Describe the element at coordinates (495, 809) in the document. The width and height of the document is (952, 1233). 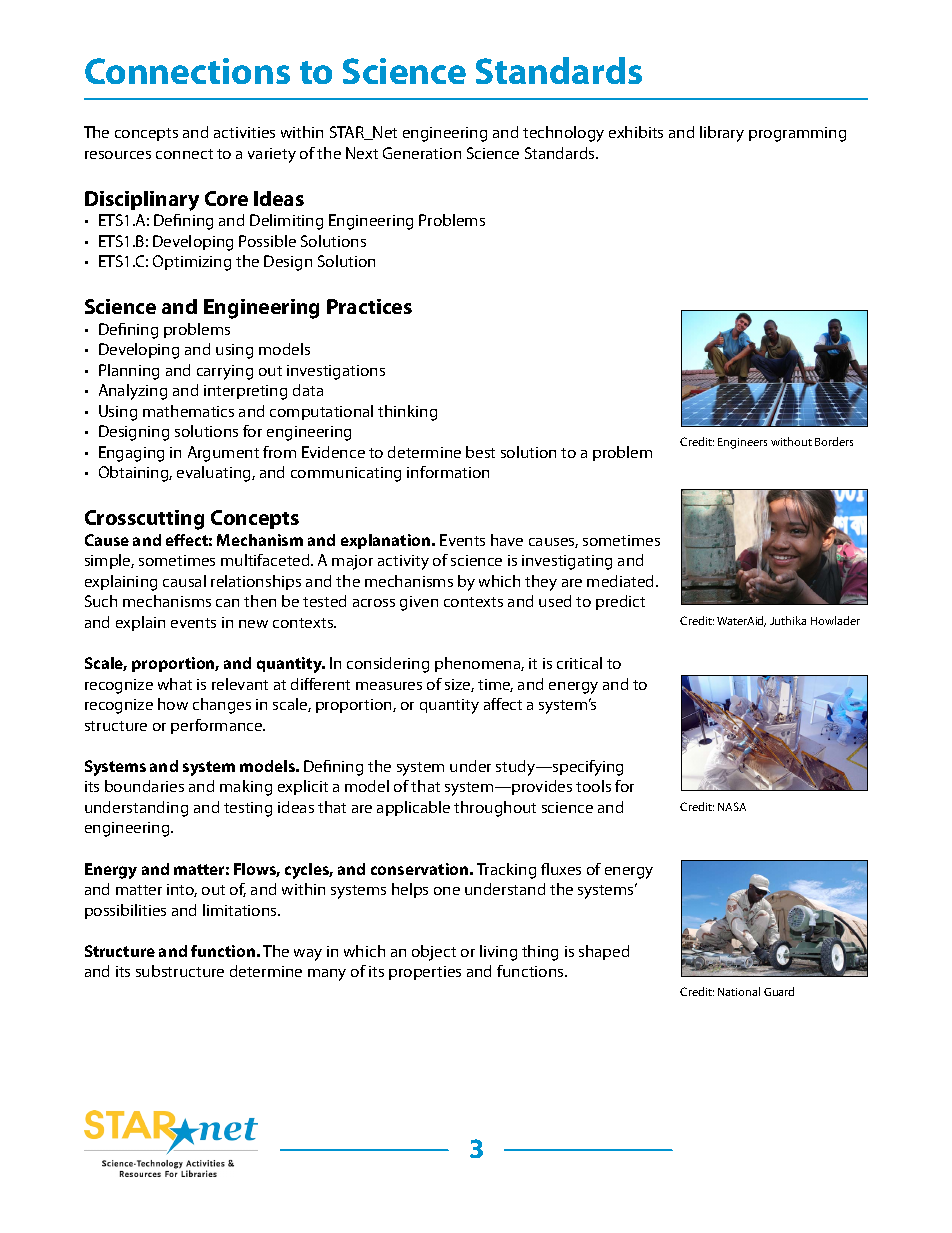
I see `throughout` at that location.
